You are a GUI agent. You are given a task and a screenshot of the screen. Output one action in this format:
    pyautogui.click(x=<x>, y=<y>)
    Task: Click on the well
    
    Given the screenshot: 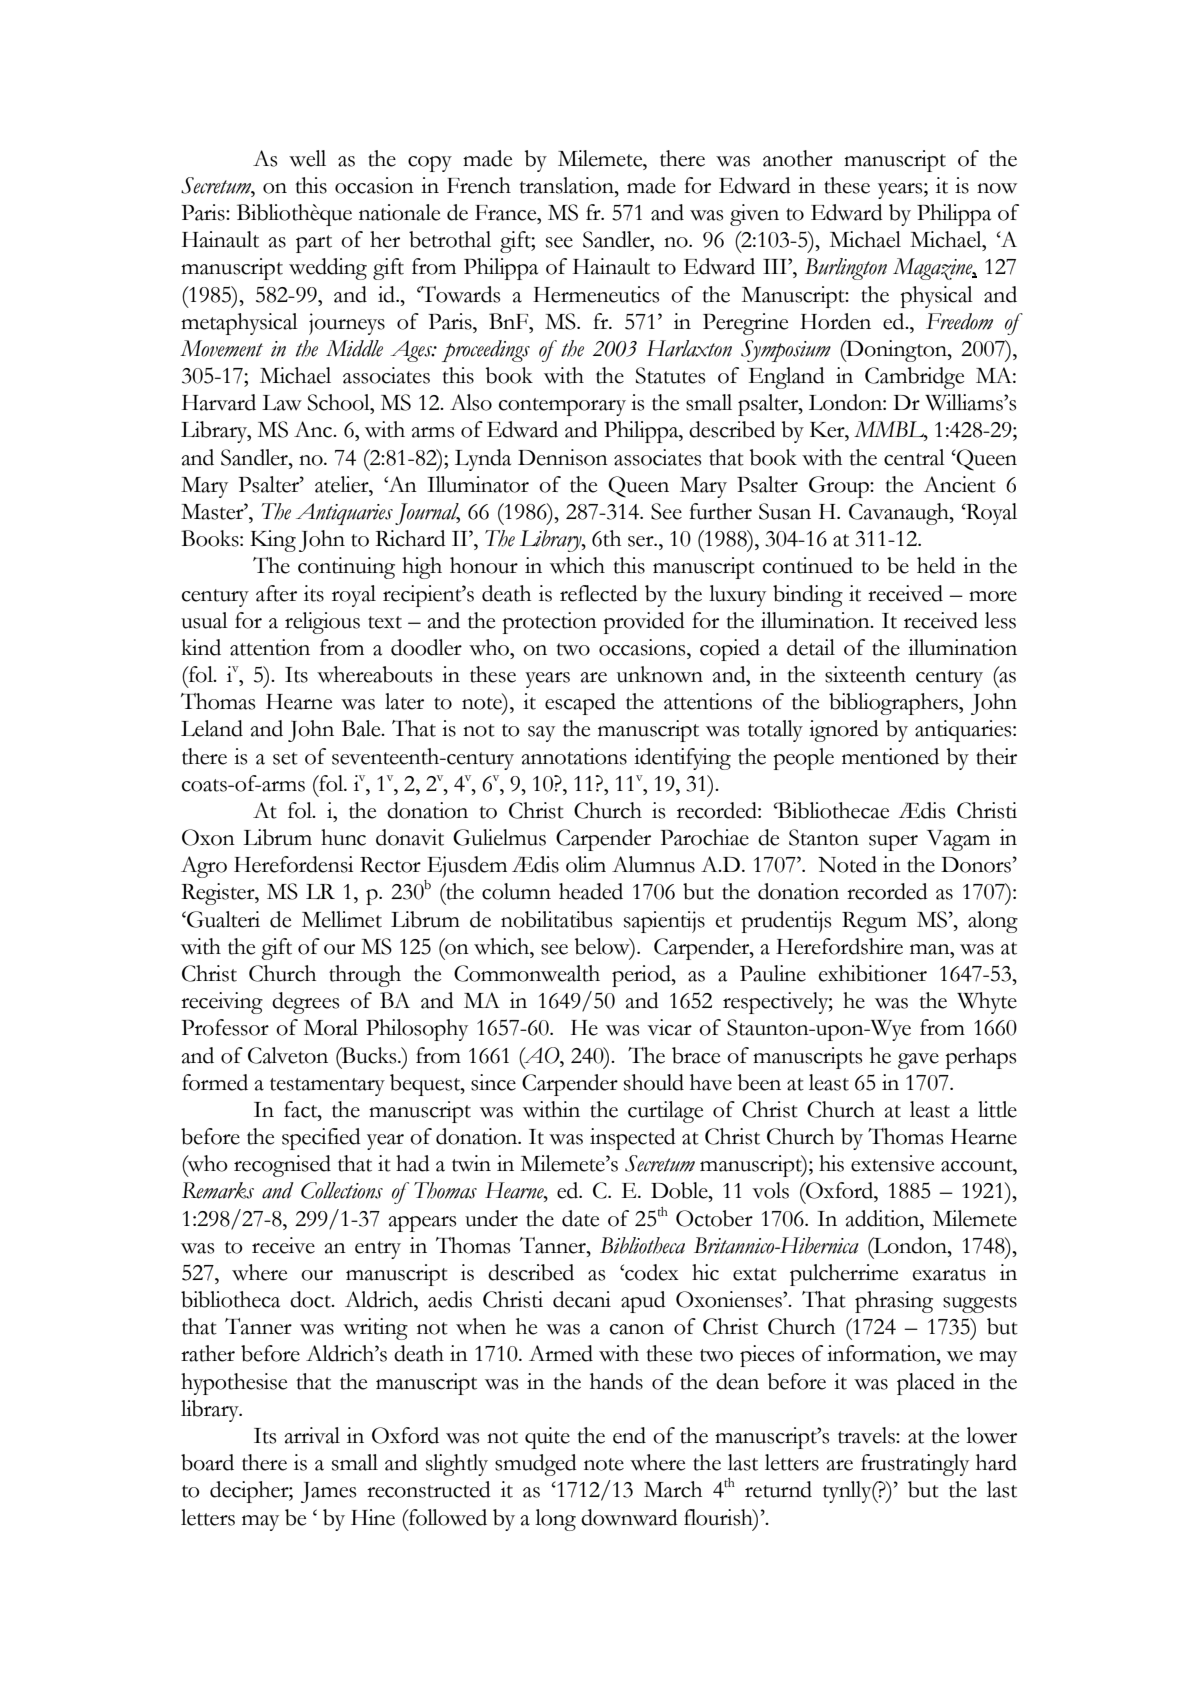 What is the action you would take?
    pyautogui.click(x=307, y=158)
